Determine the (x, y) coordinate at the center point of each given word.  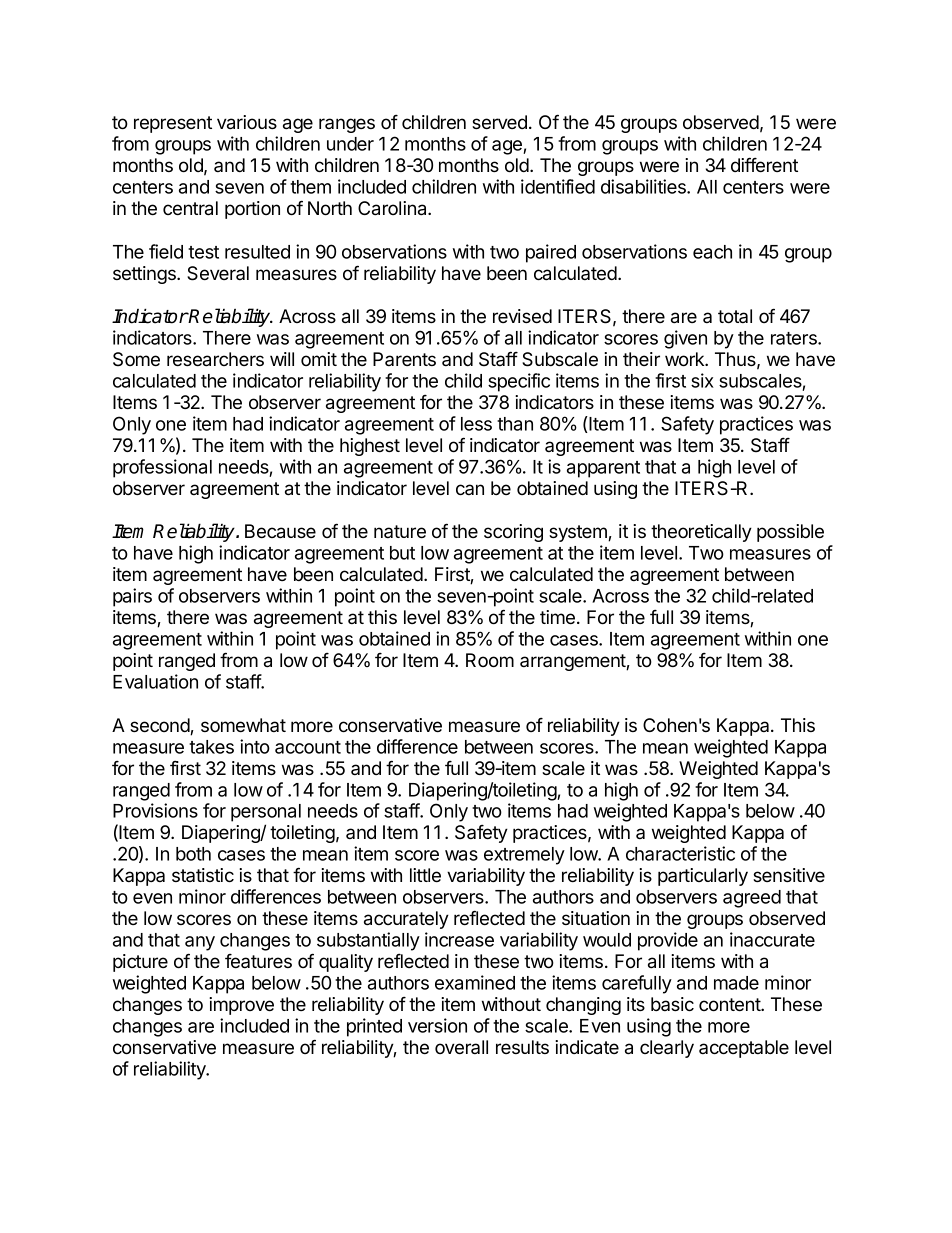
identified (558, 186)
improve (241, 1006)
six (702, 380)
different (764, 164)
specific (519, 382)
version (437, 1025)
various (247, 122)
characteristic (680, 853)
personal (266, 813)
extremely (524, 856)
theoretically (701, 533)
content (730, 1005)
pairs (132, 597)
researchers (215, 359)
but (402, 553)
